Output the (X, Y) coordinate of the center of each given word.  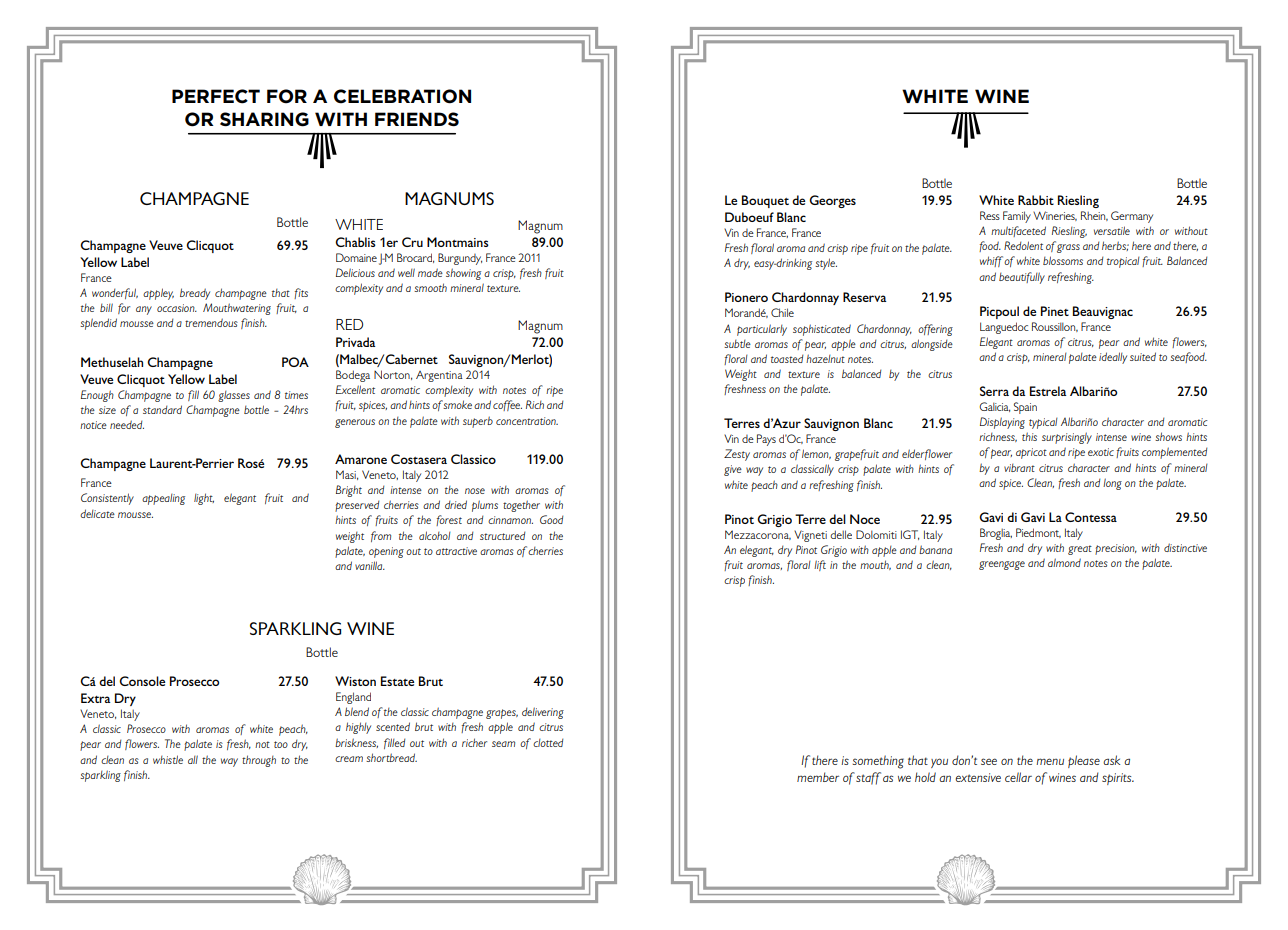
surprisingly (1067, 438)
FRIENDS (417, 119)
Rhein (1094, 216)
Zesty (737, 455)
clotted (548, 743)
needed (127, 424)
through (259, 761)
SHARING (264, 119)
